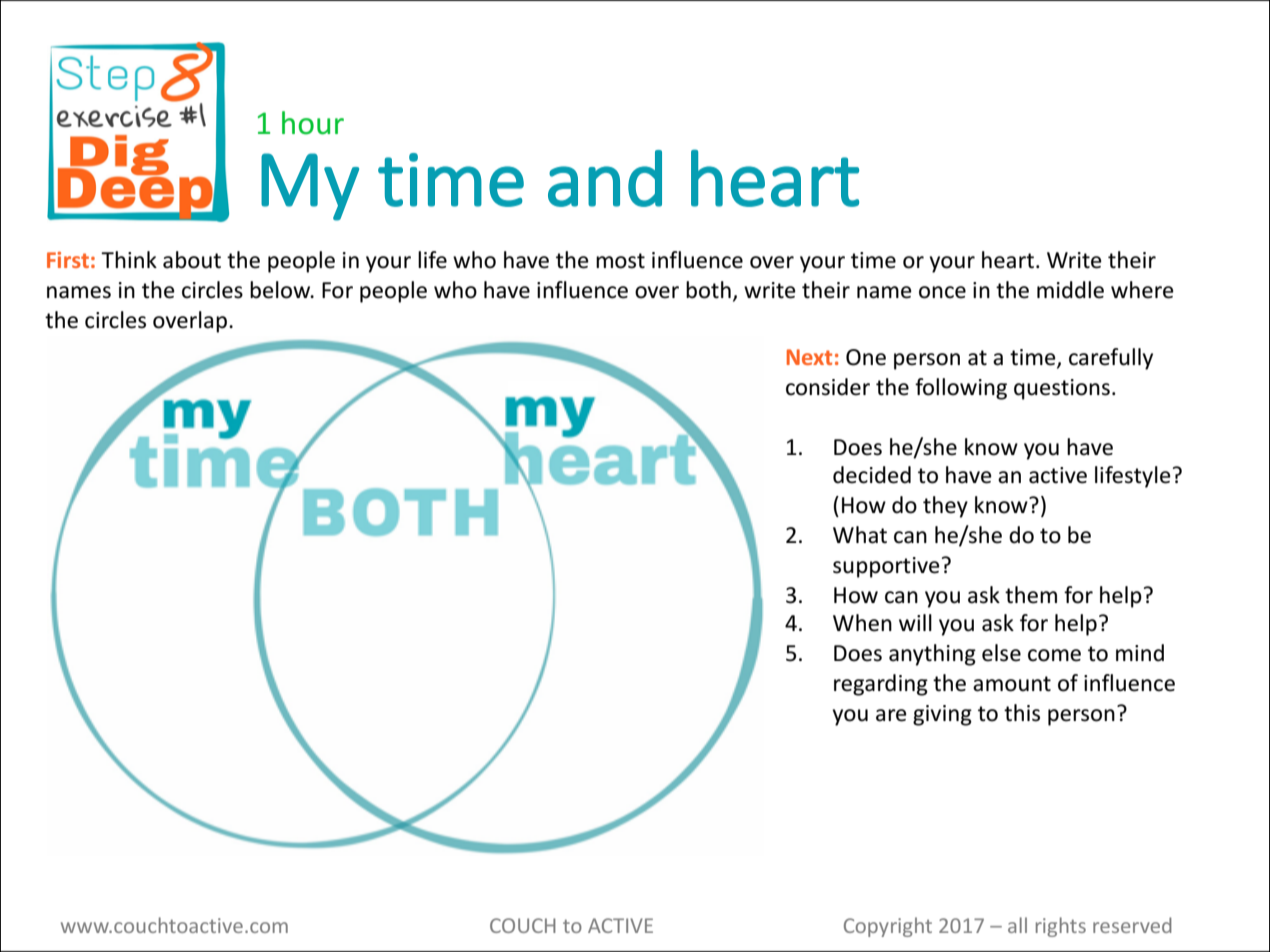  Describe the element at coordinates (888, 927) in the screenshot. I see `Copyright` at that location.
